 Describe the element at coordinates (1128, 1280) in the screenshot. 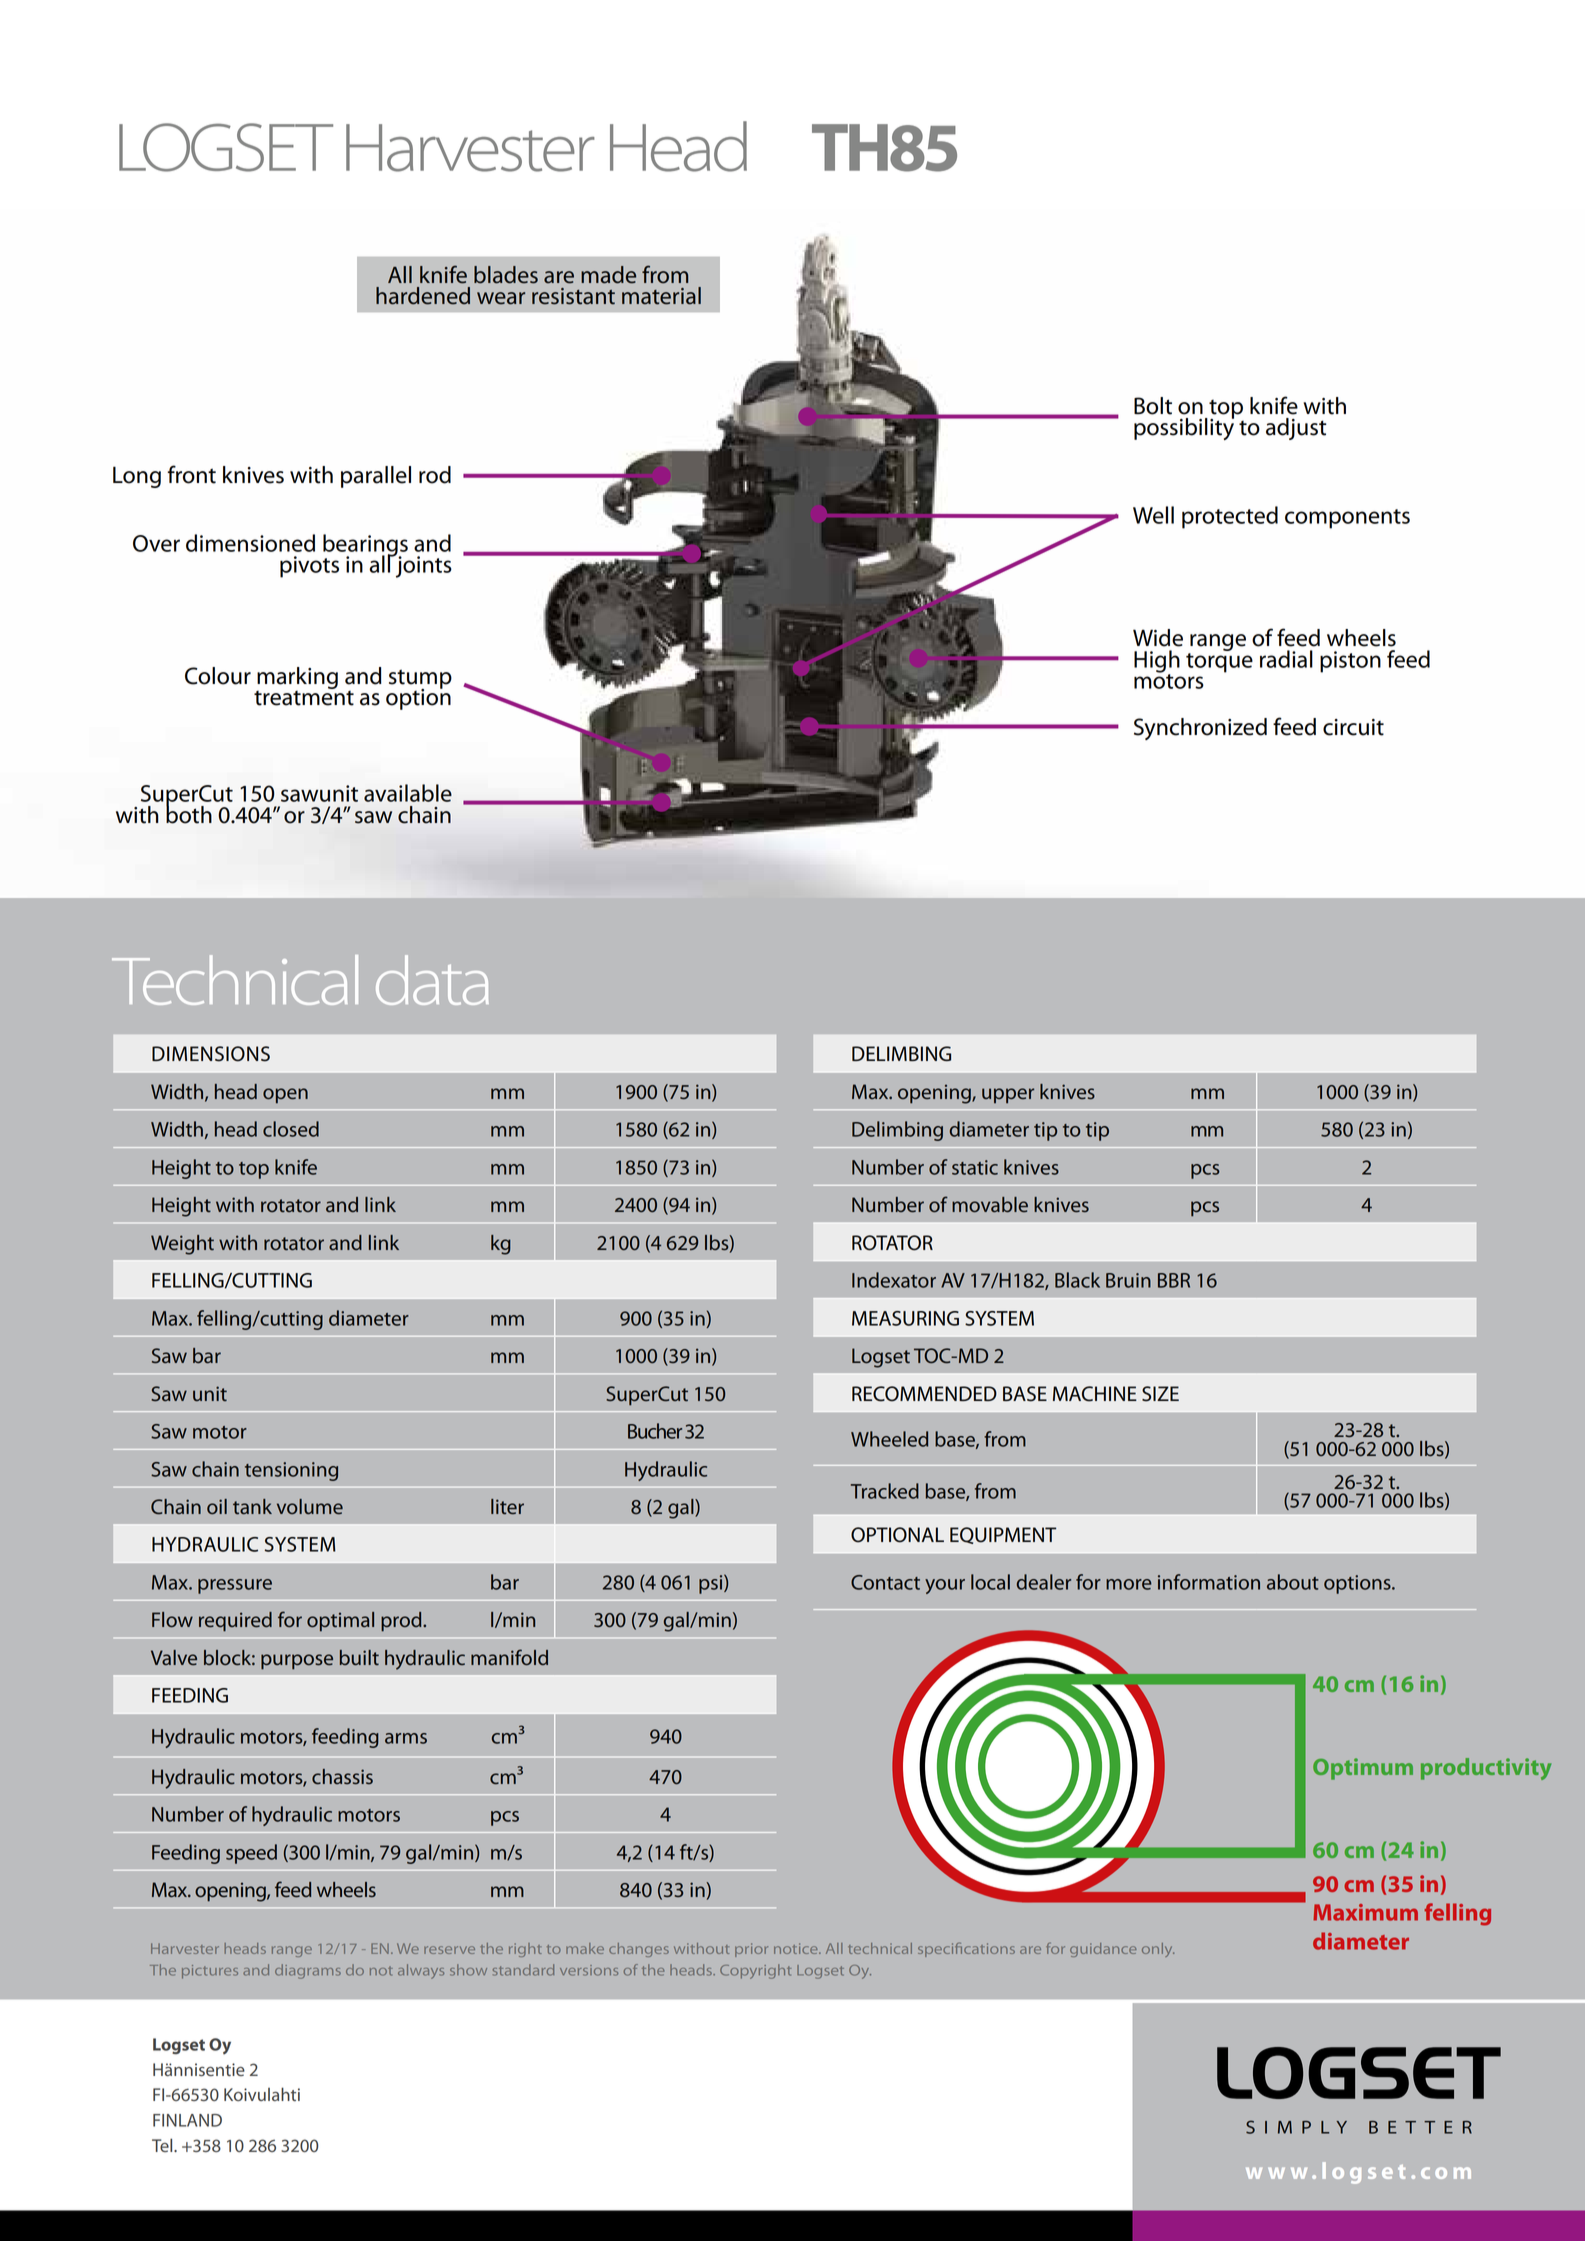

I see `Bruin` at that location.
